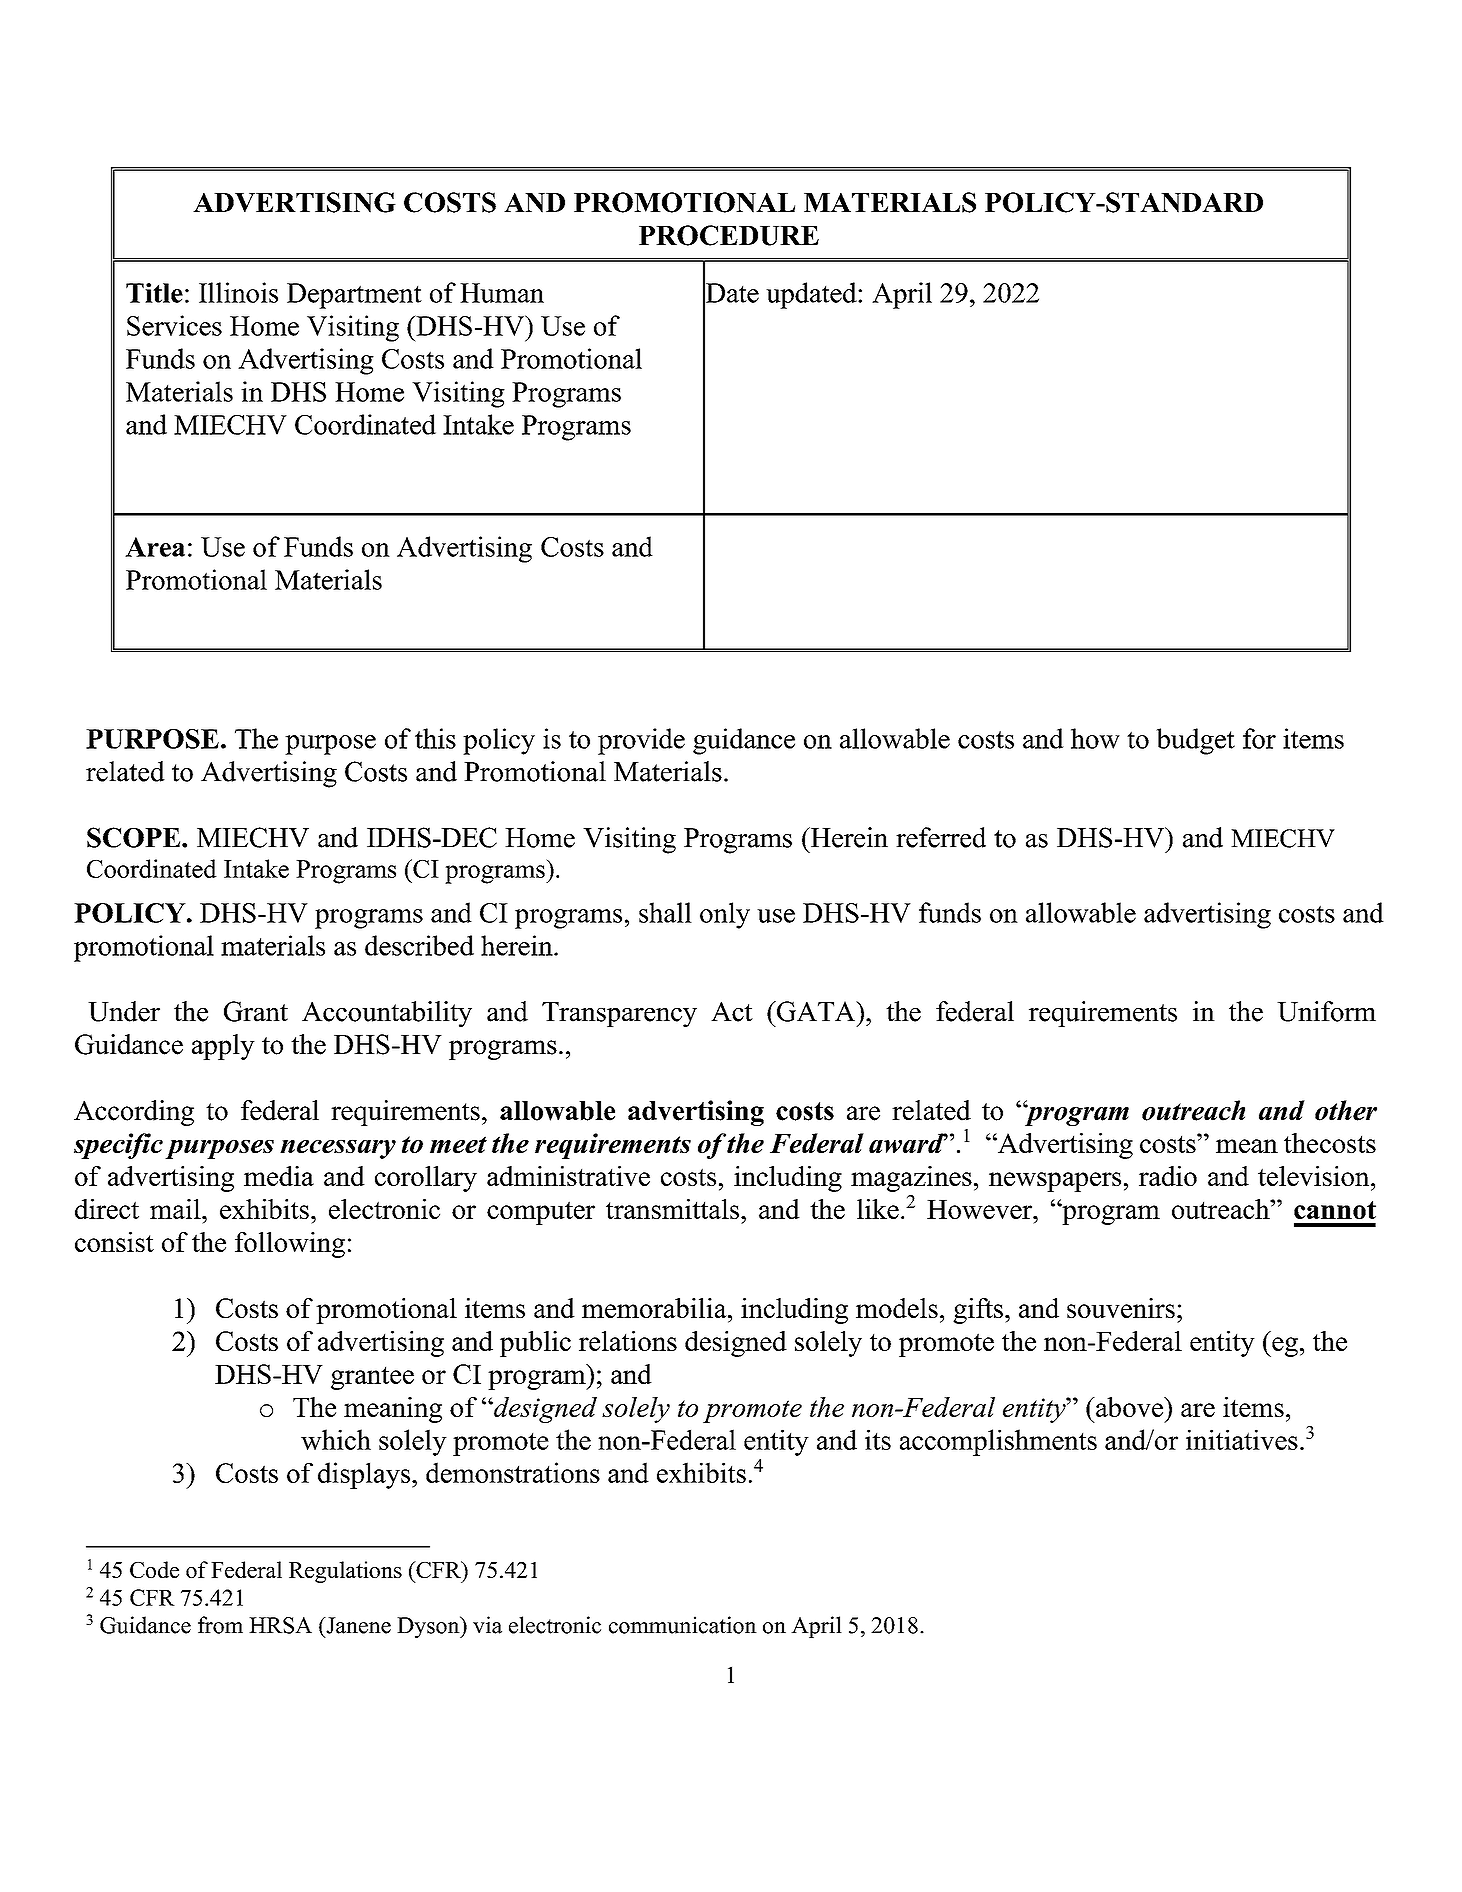 This image has width=1462, height=1892. I want to click on provide, so click(641, 741).
